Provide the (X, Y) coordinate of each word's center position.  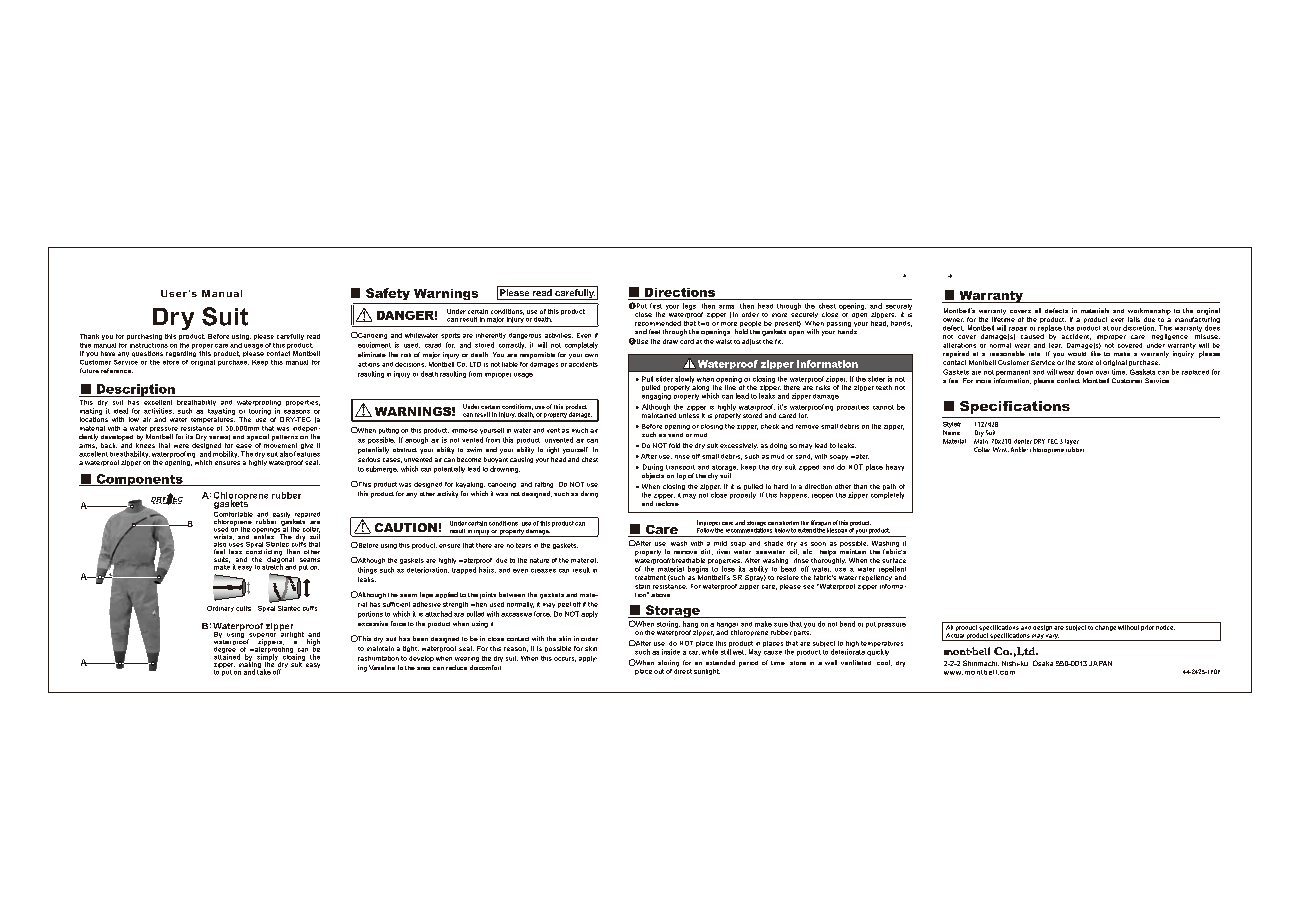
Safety (388, 294)
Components (139, 480)
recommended (658, 323)
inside (671, 652)
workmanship (1149, 311)
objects (653, 476)
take (264, 671)
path (889, 488)
